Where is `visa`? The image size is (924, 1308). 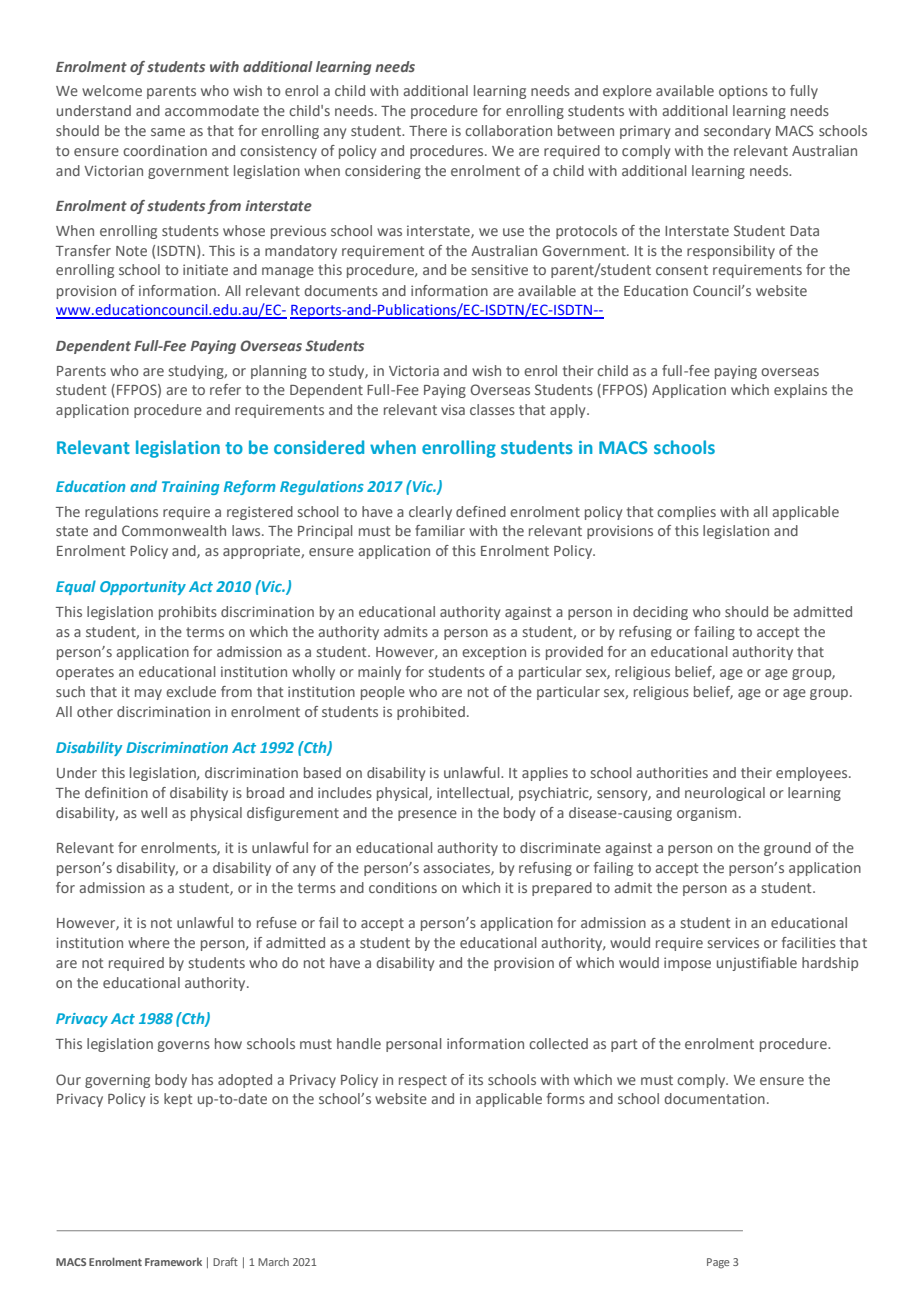
visa is located at coordinates (453, 409).
